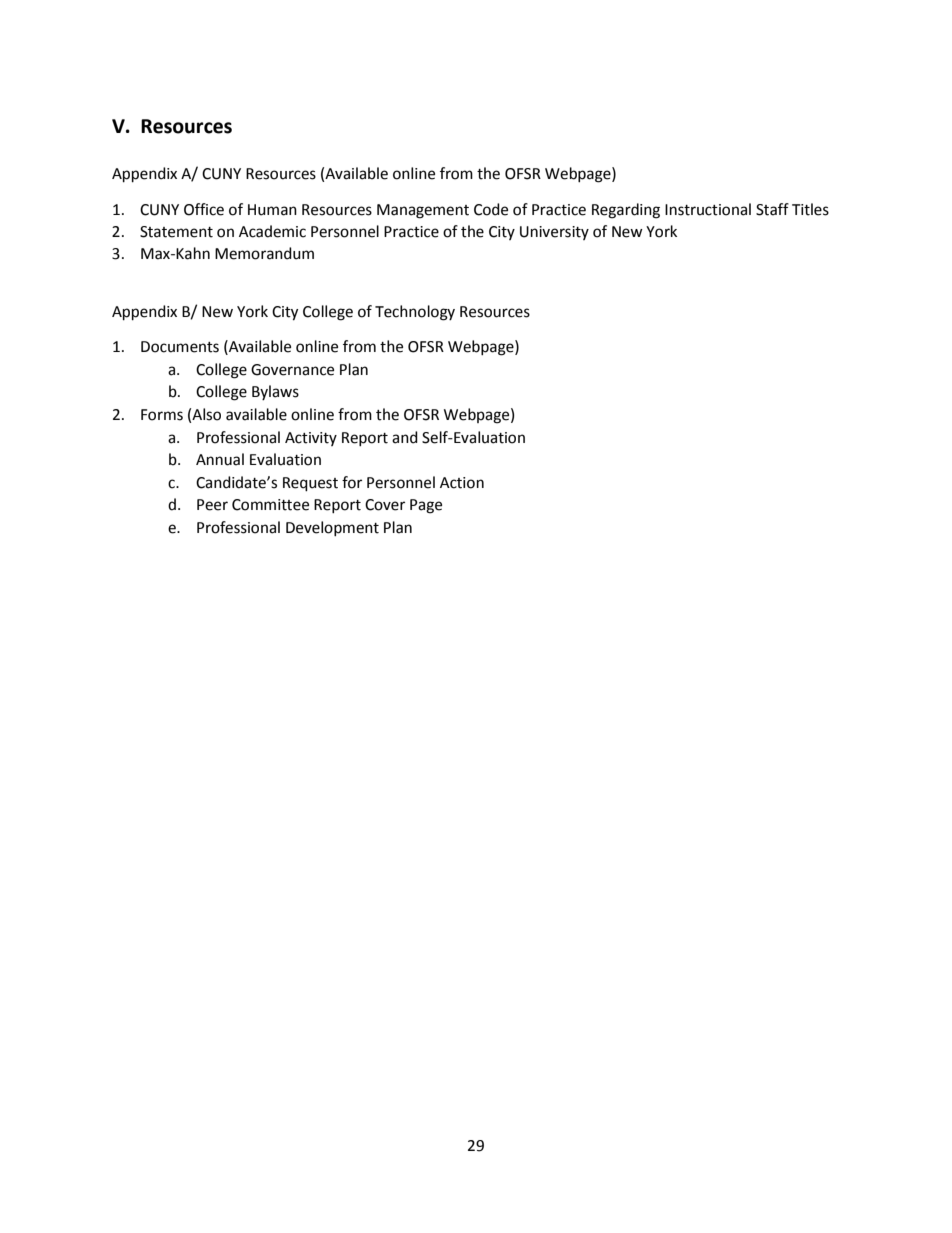  What do you see at coordinates (272, 210) in the screenshot?
I see `Human` at bounding box center [272, 210].
